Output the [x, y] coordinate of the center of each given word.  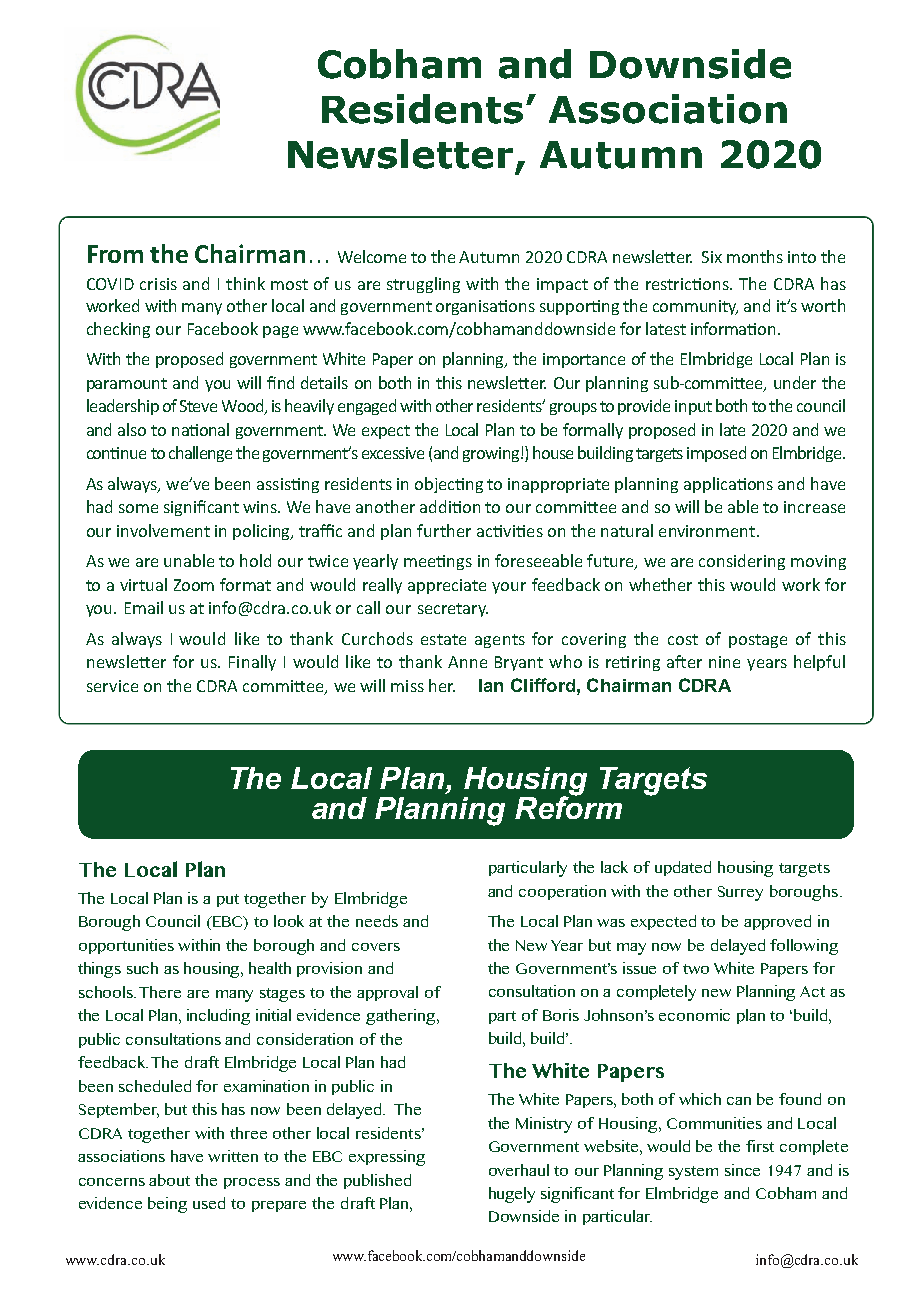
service [112, 686]
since [742, 1170]
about [169, 1180]
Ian [491, 685]
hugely [512, 1195]
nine [724, 662]
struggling [423, 285]
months [755, 256]
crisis [158, 284]
